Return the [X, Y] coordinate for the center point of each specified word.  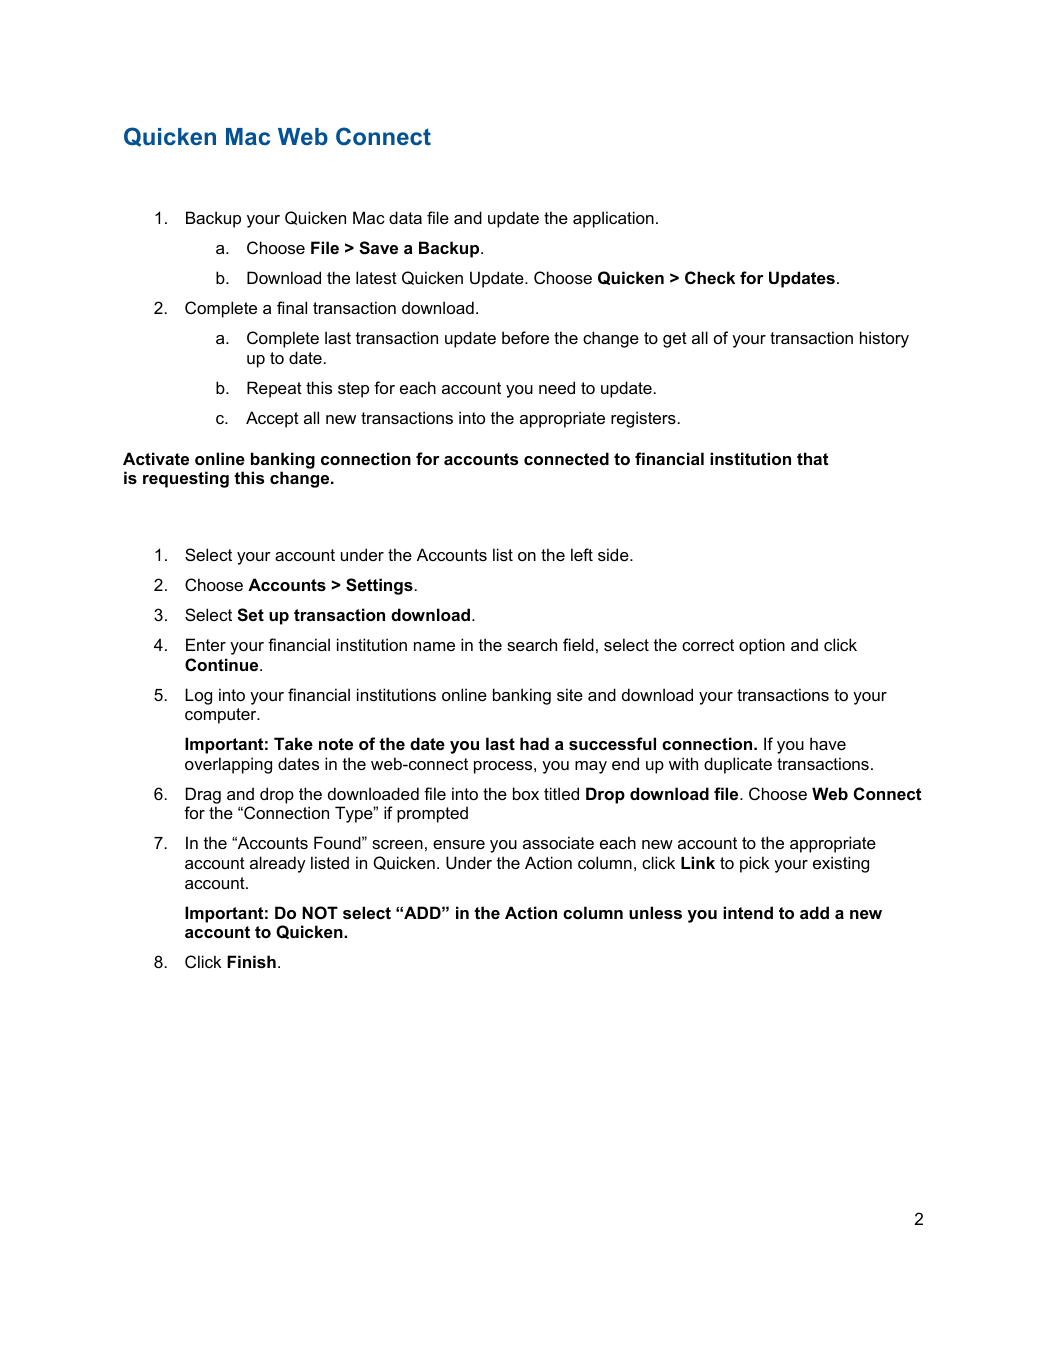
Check [710, 277]
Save [378, 248]
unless [655, 912]
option [762, 646]
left [582, 554]
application [613, 219]
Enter [206, 644]
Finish [251, 961]
